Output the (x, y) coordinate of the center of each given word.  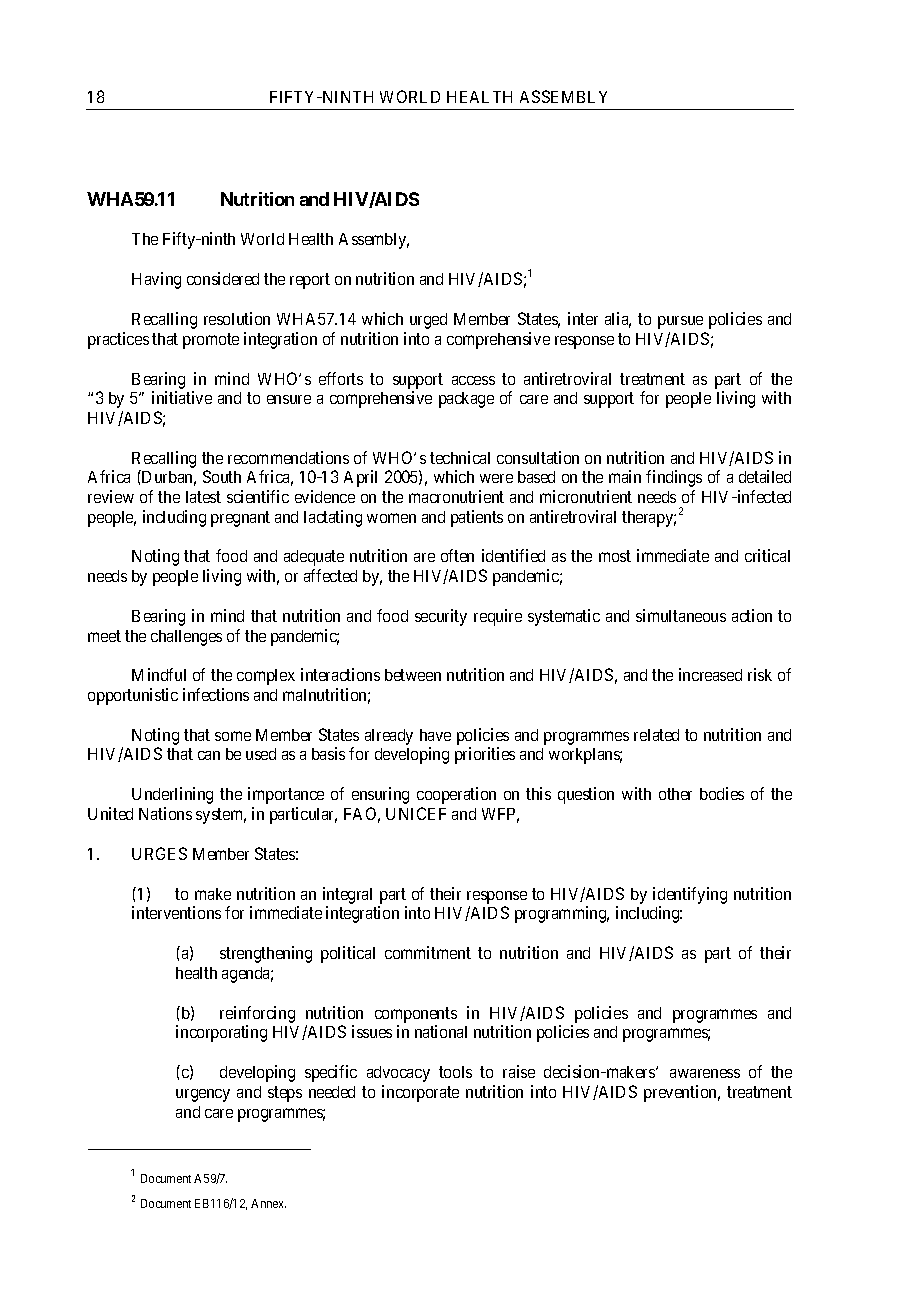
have (435, 735)
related (656, 735)
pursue (680, 322)
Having (156, 280)
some (233, 736)
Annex (268, 1203)
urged (428, 321)
